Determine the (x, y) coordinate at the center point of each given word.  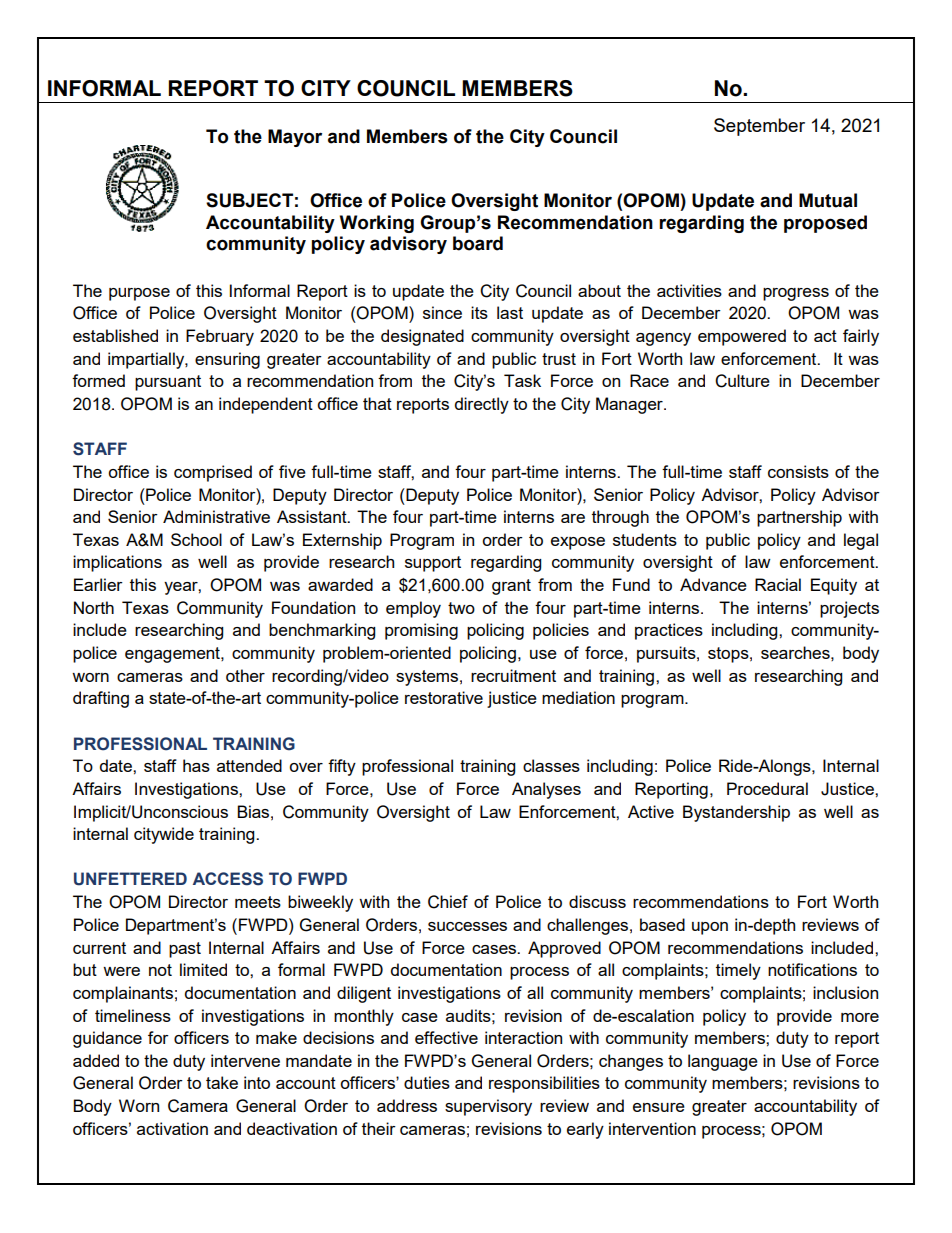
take (222, 1082)
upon (710, 928)
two (461, 608)
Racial (778, 584)
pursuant (168, 383)
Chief (448, 902)
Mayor (295, 138)
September (759, 127)
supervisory (488, 1107)
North (94, 607)
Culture (742, 381)
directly (482, 405)
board (478, 243)
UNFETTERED (130, 879)
